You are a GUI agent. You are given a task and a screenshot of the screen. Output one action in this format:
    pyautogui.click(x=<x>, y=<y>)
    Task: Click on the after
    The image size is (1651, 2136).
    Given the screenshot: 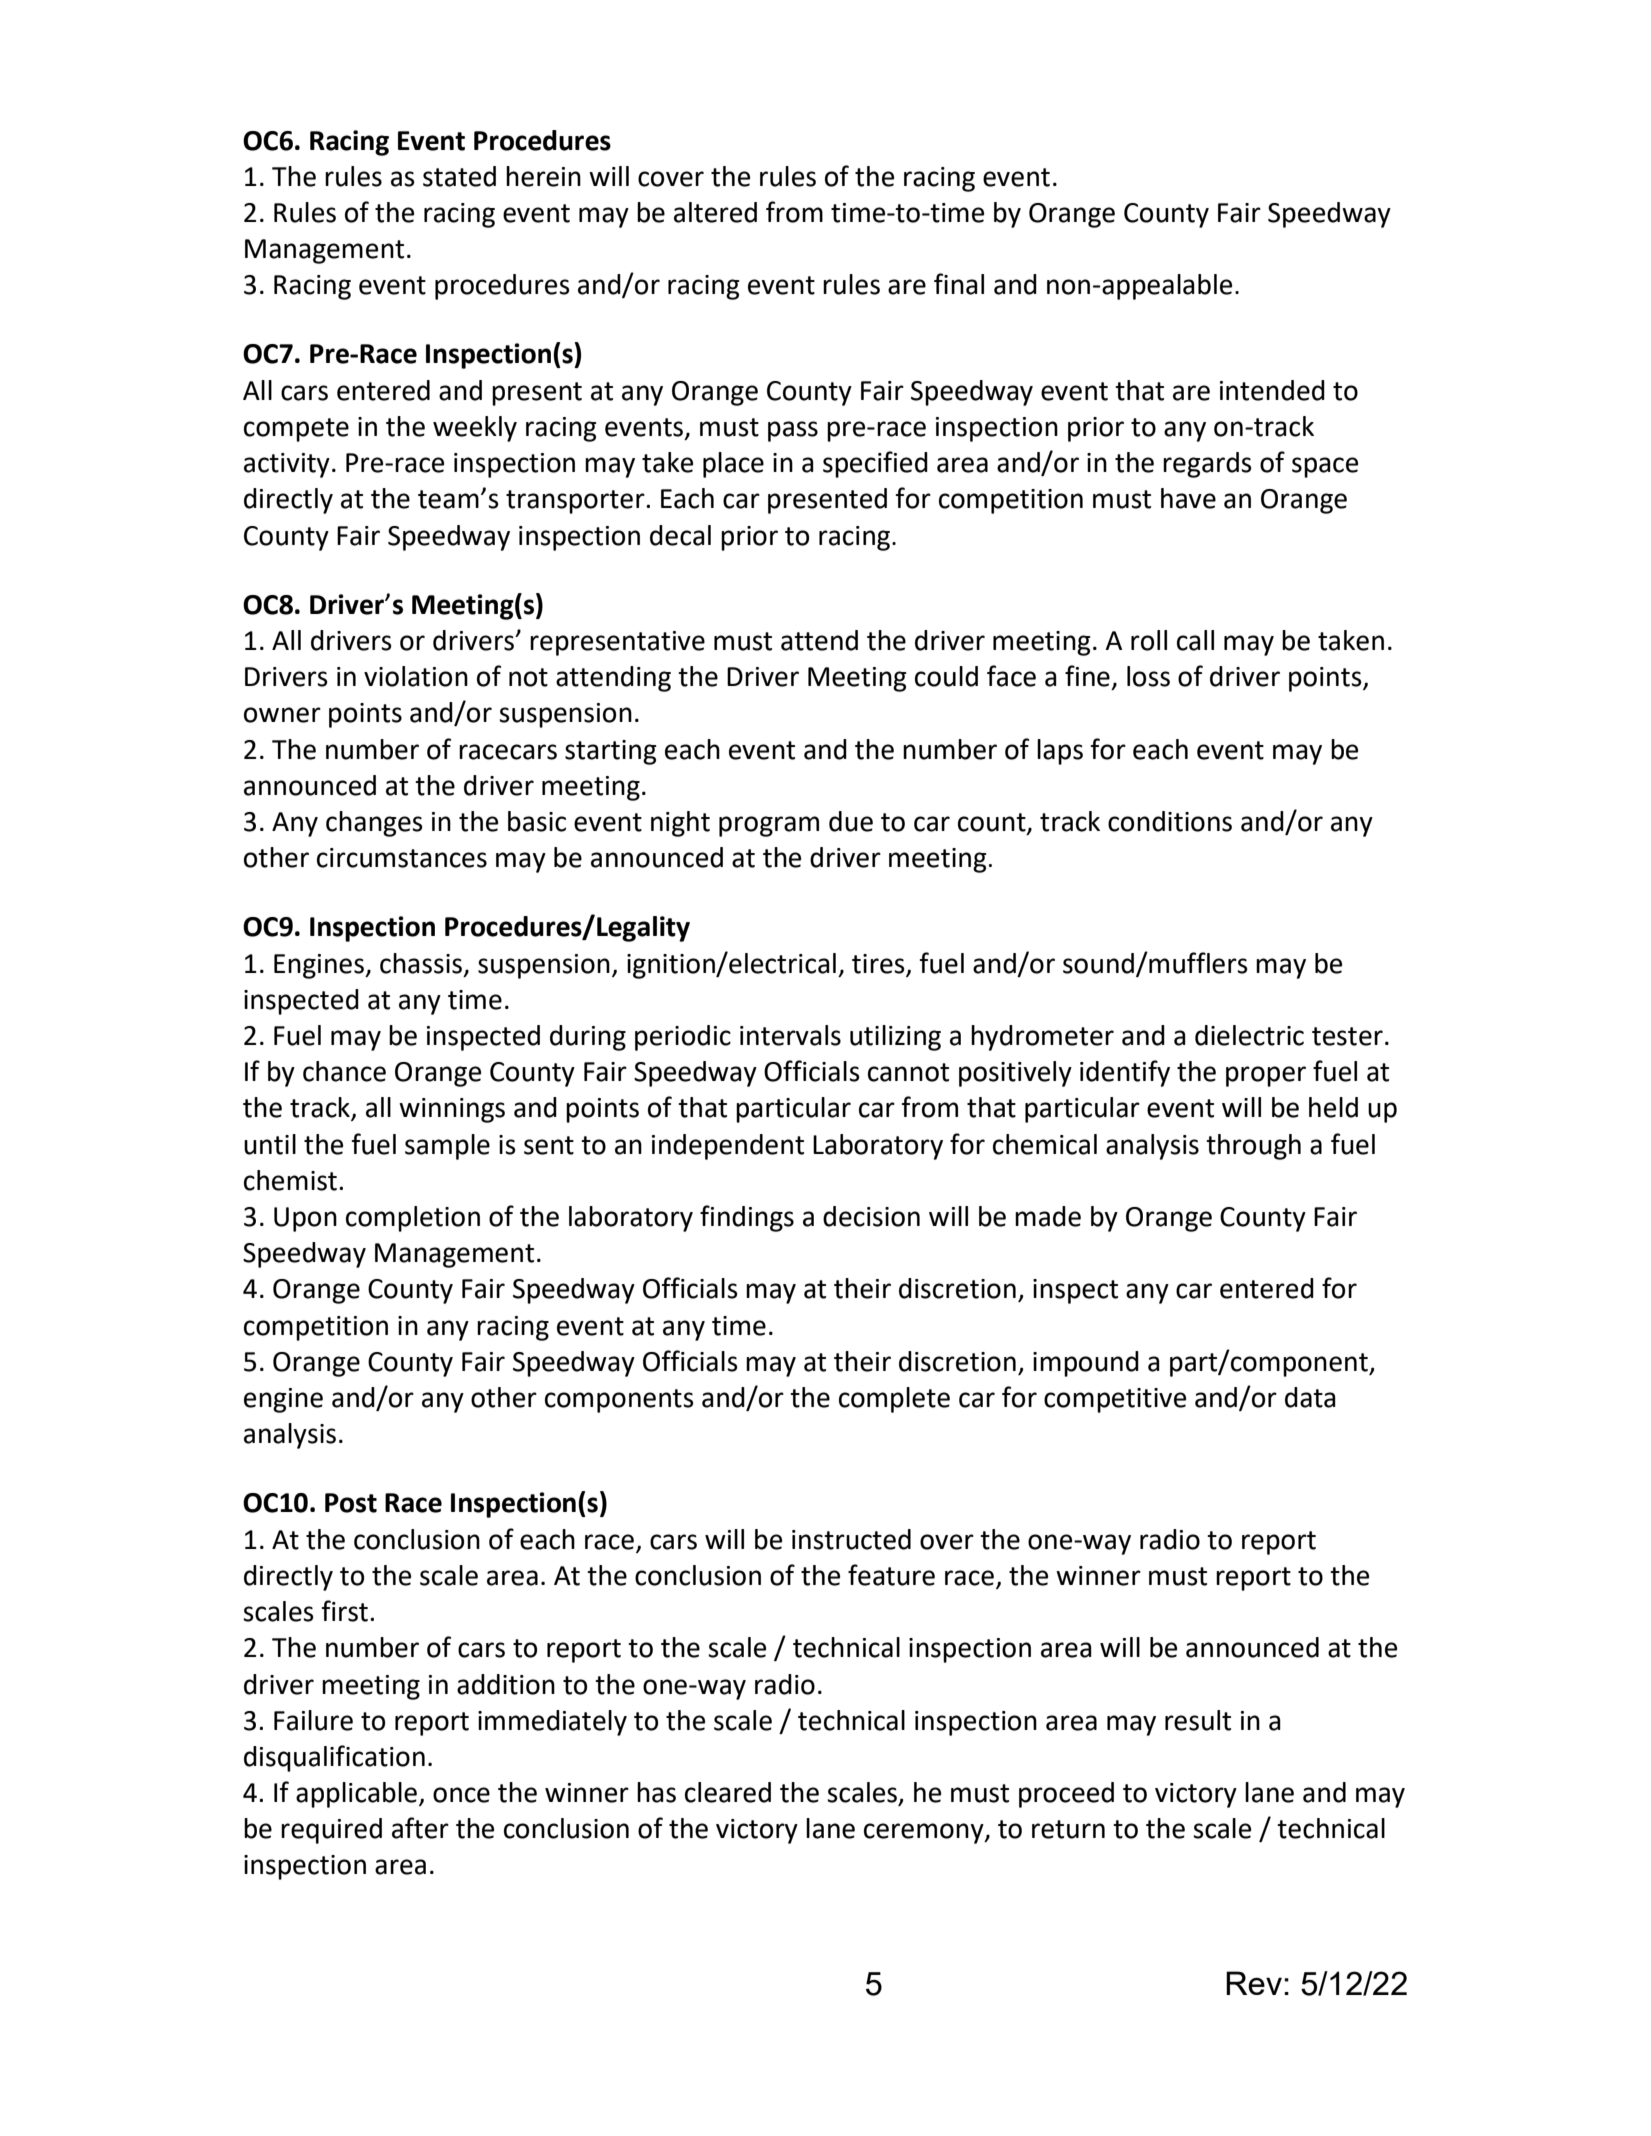 What is the action you would take?
    pyautogui.click(x=420, y=1828)
